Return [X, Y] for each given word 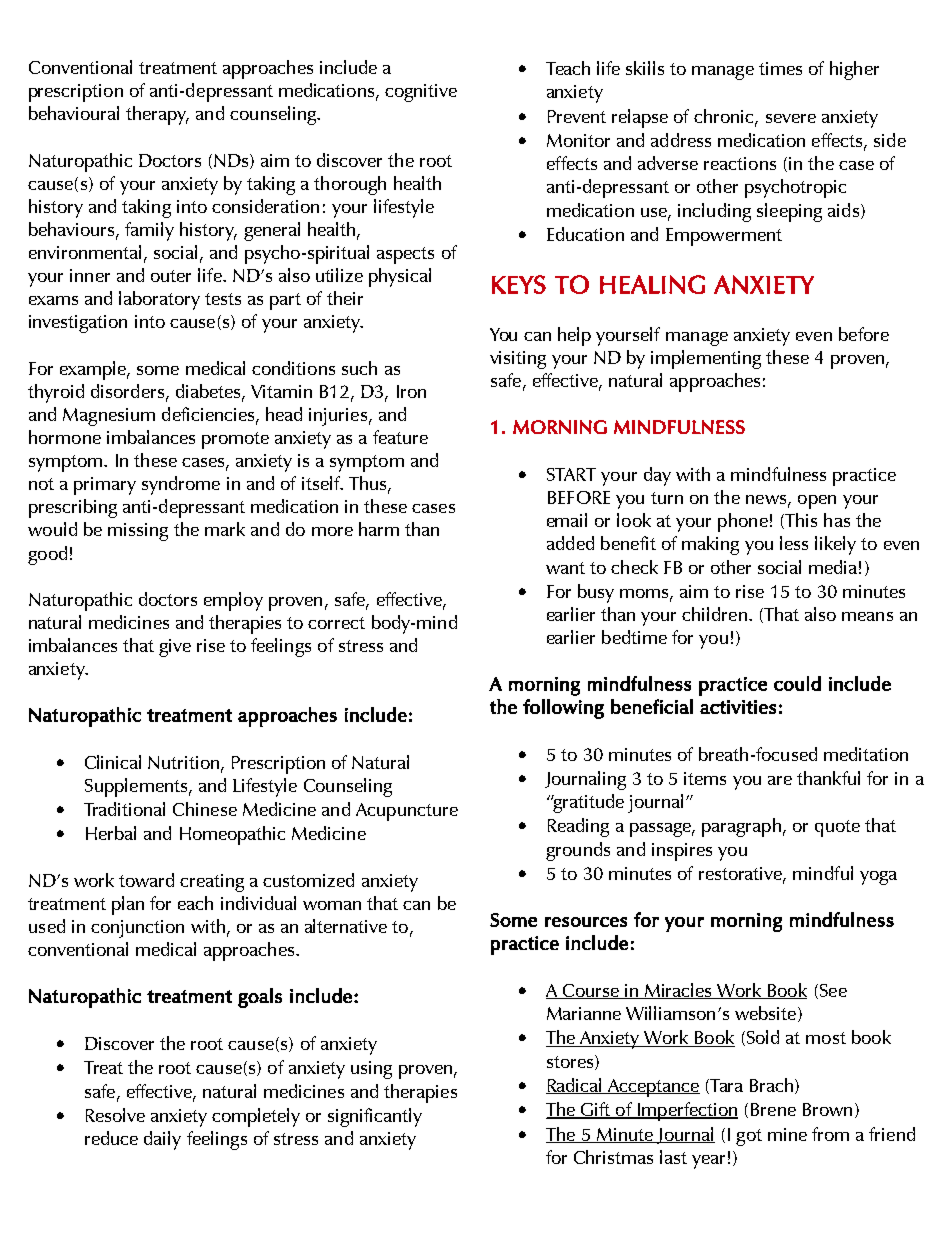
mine [787, 1134]
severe [791, 118]
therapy [157, 115]
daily [162, 1140]
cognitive [421, 93]
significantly [375, 1117]
